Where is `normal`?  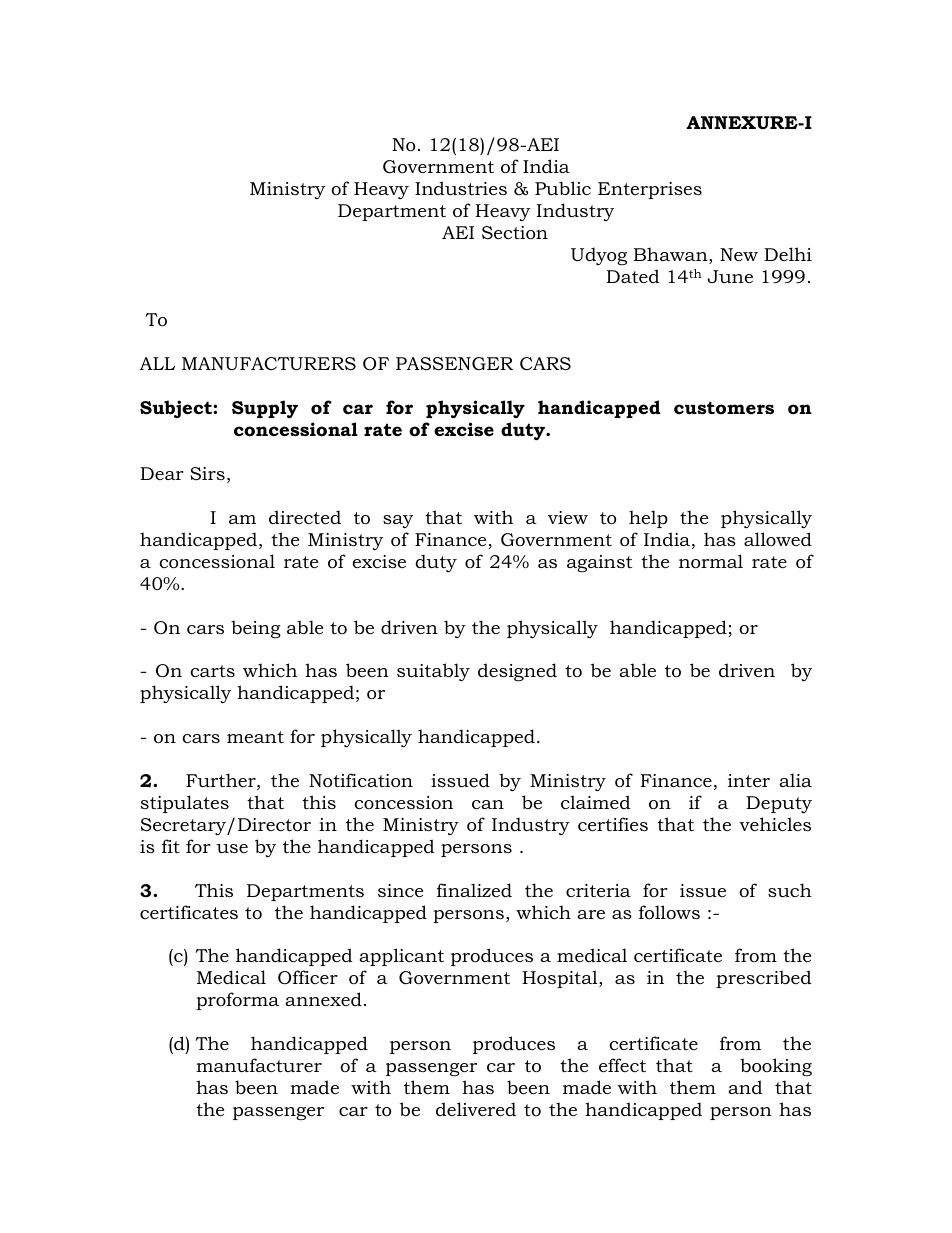 normal is located at coordinates (711, 561).
